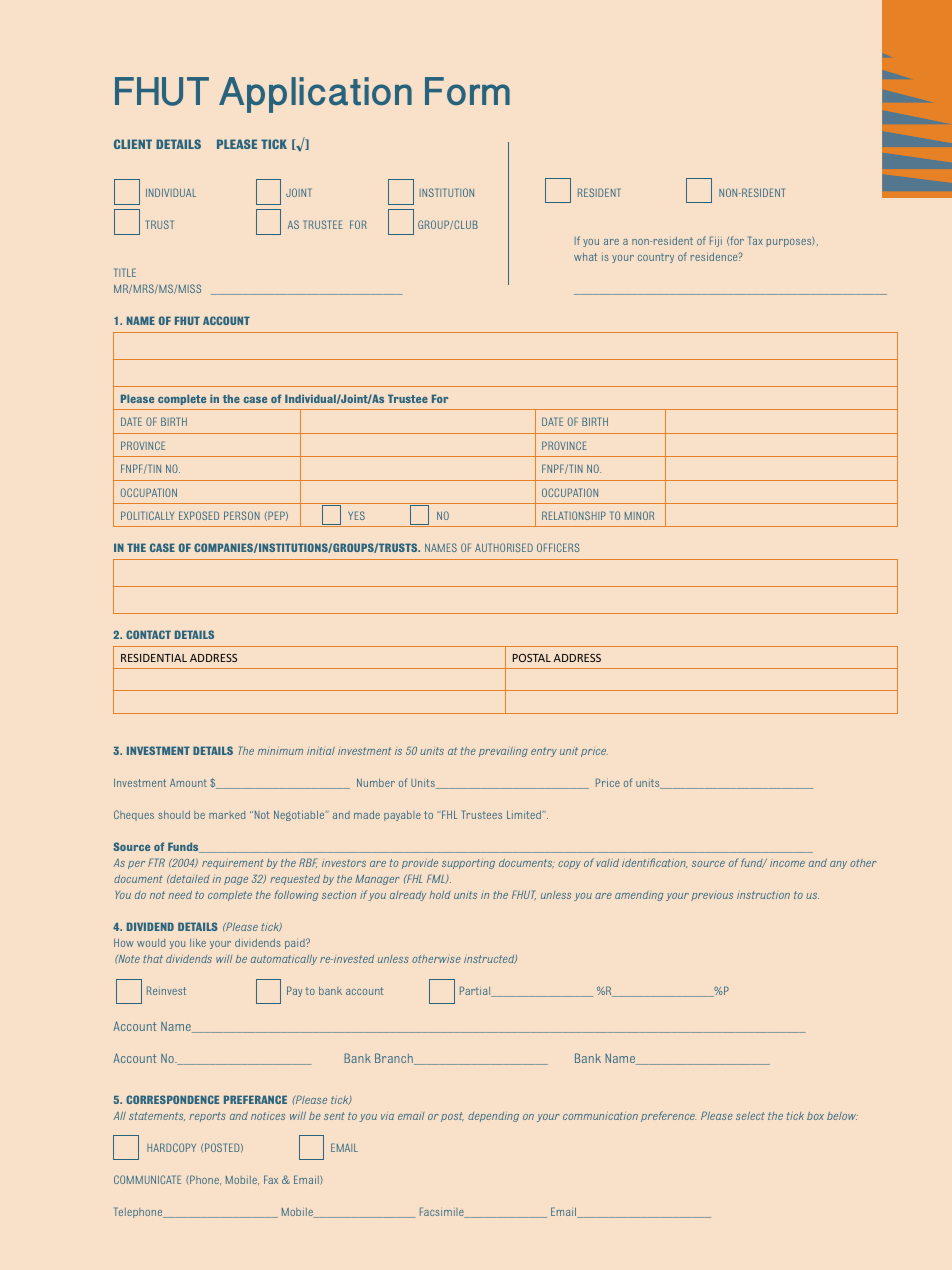 The height and width of the document is (1270, 952). Describe the element at coordinates (236, 881) in the document. I see `page` at that location.
